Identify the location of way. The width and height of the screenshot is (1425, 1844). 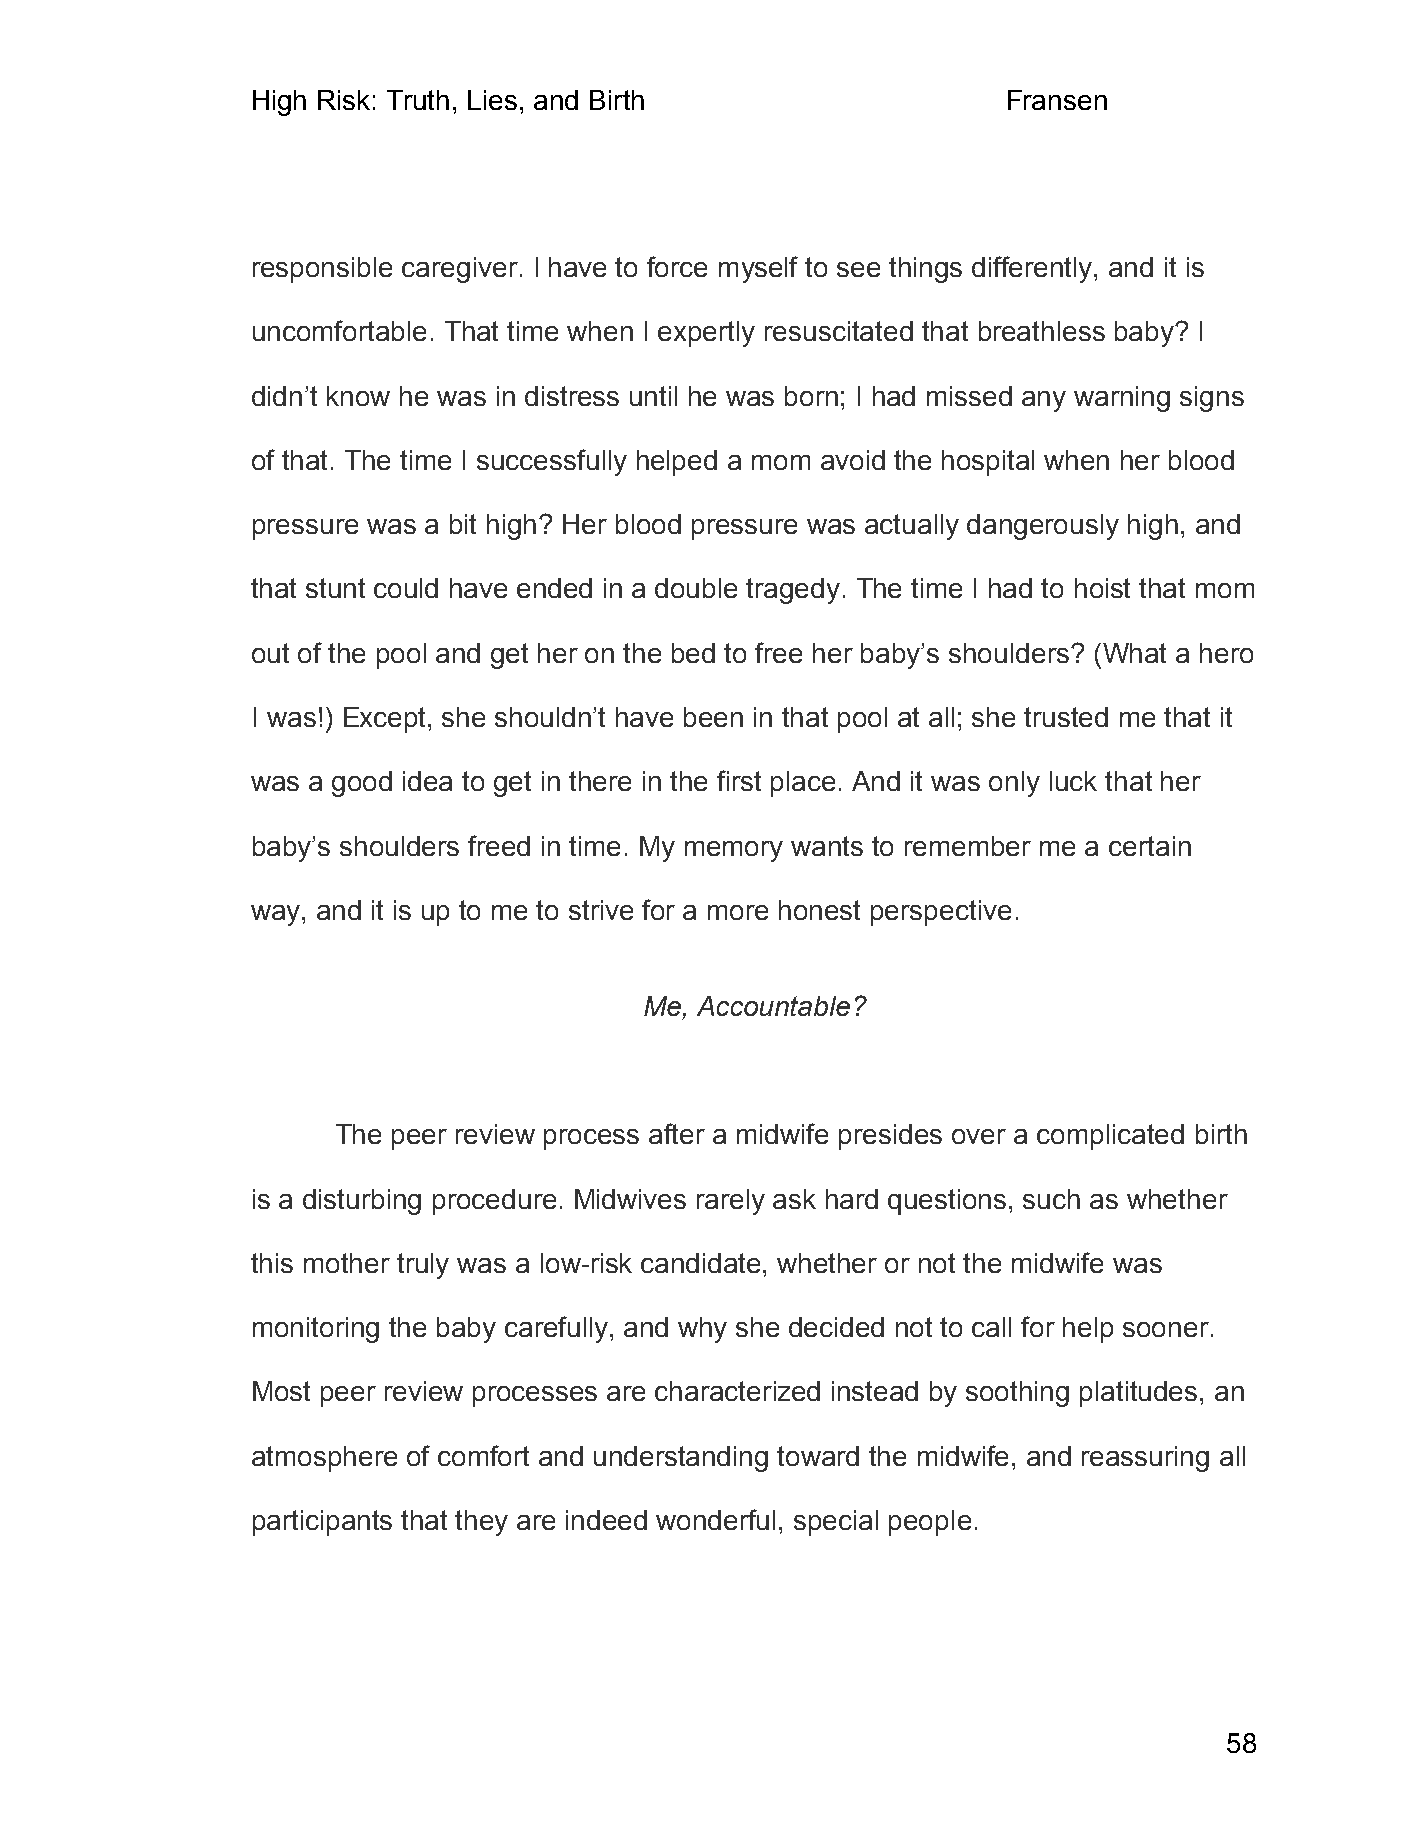
(277, 915).
